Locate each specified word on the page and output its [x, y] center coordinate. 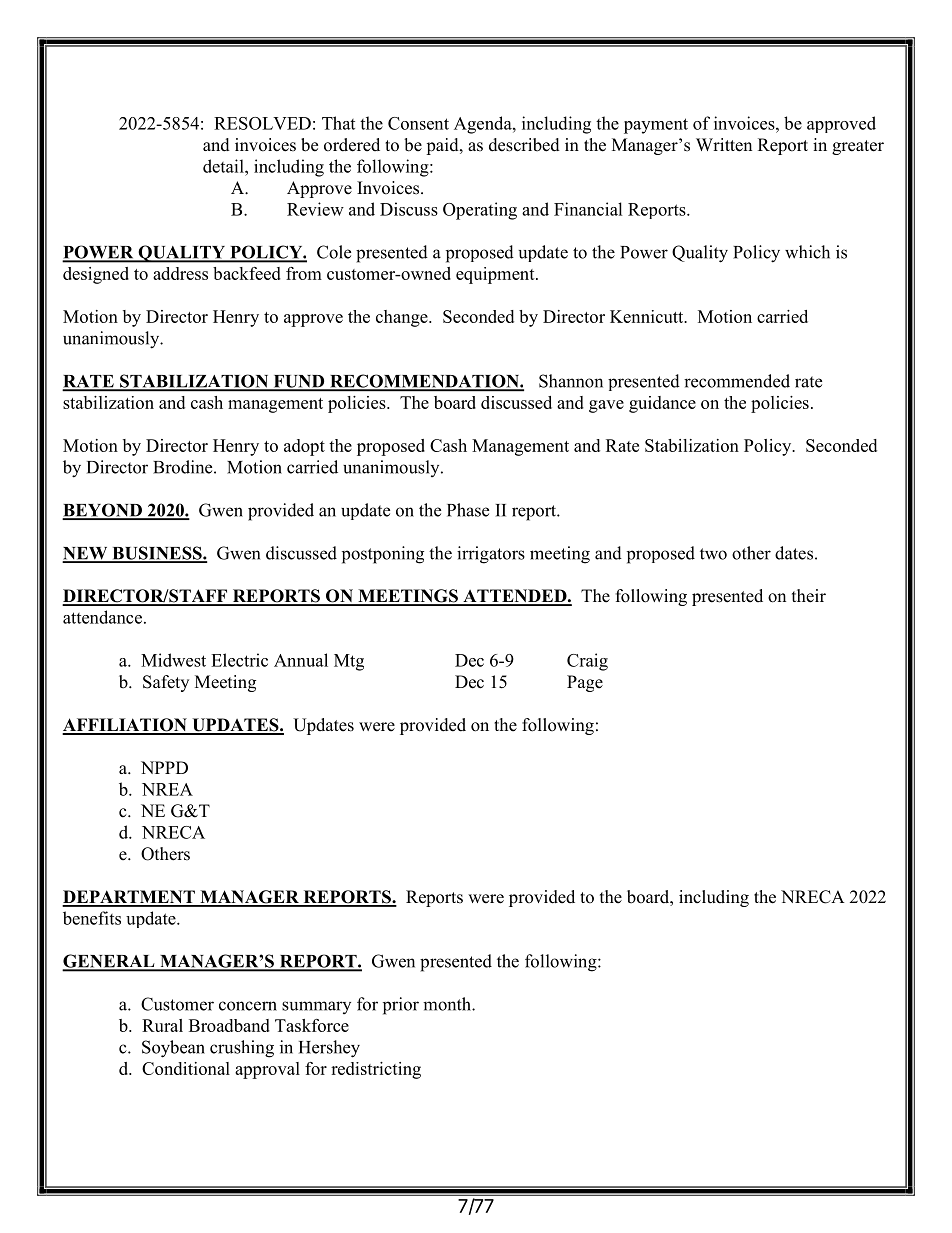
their [809, 596]
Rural [162, 1025]
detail [224, 166]
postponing [383, 555]
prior [401, 1006]
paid [443, 146]
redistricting [376, 1070]
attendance [102, 617]
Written [724, 145]
